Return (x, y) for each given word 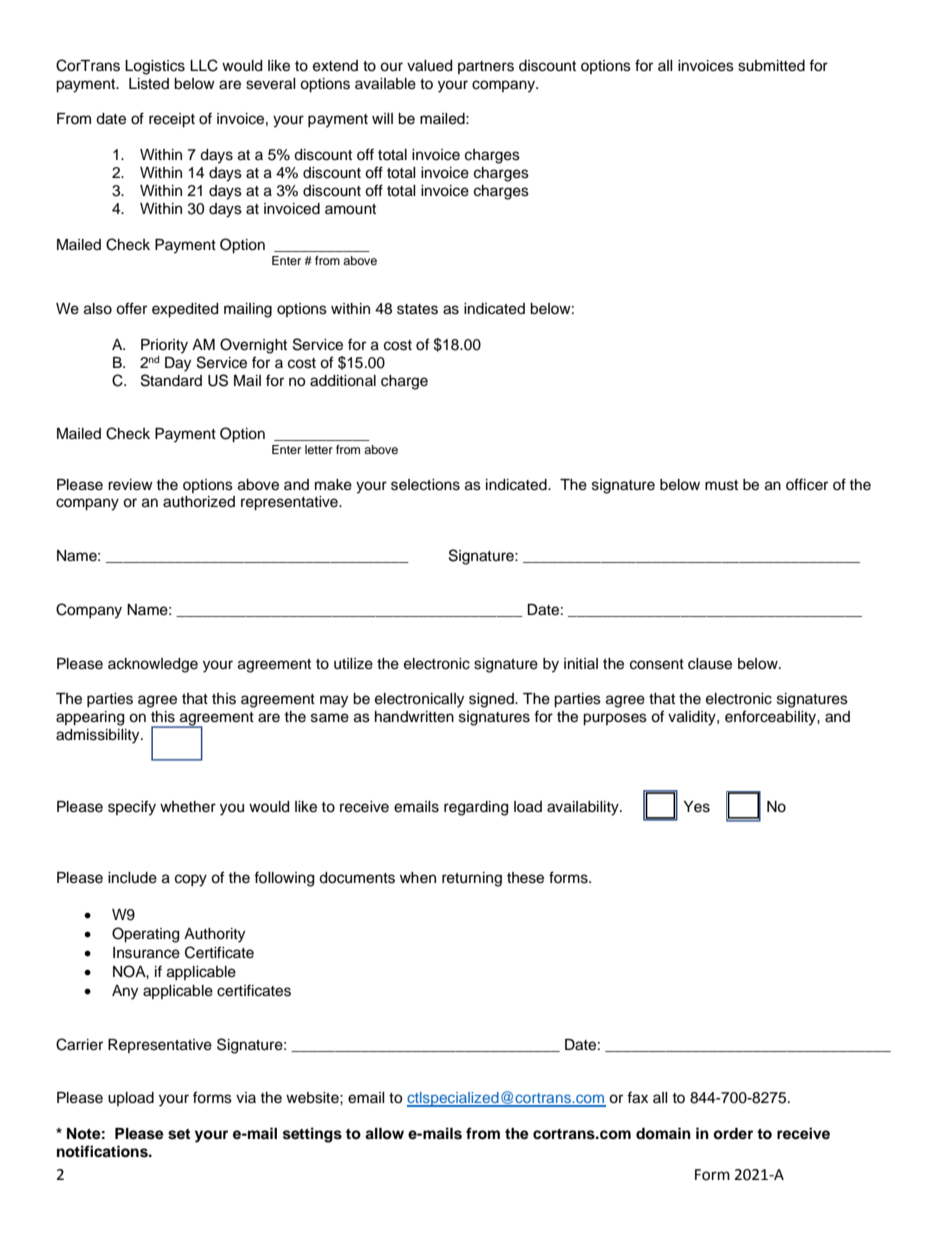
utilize (353, 664)
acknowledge (153, 665)
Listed (149, 84)
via (246, 1097)
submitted (771, 66)
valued (429, 66)
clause (710, 664)
